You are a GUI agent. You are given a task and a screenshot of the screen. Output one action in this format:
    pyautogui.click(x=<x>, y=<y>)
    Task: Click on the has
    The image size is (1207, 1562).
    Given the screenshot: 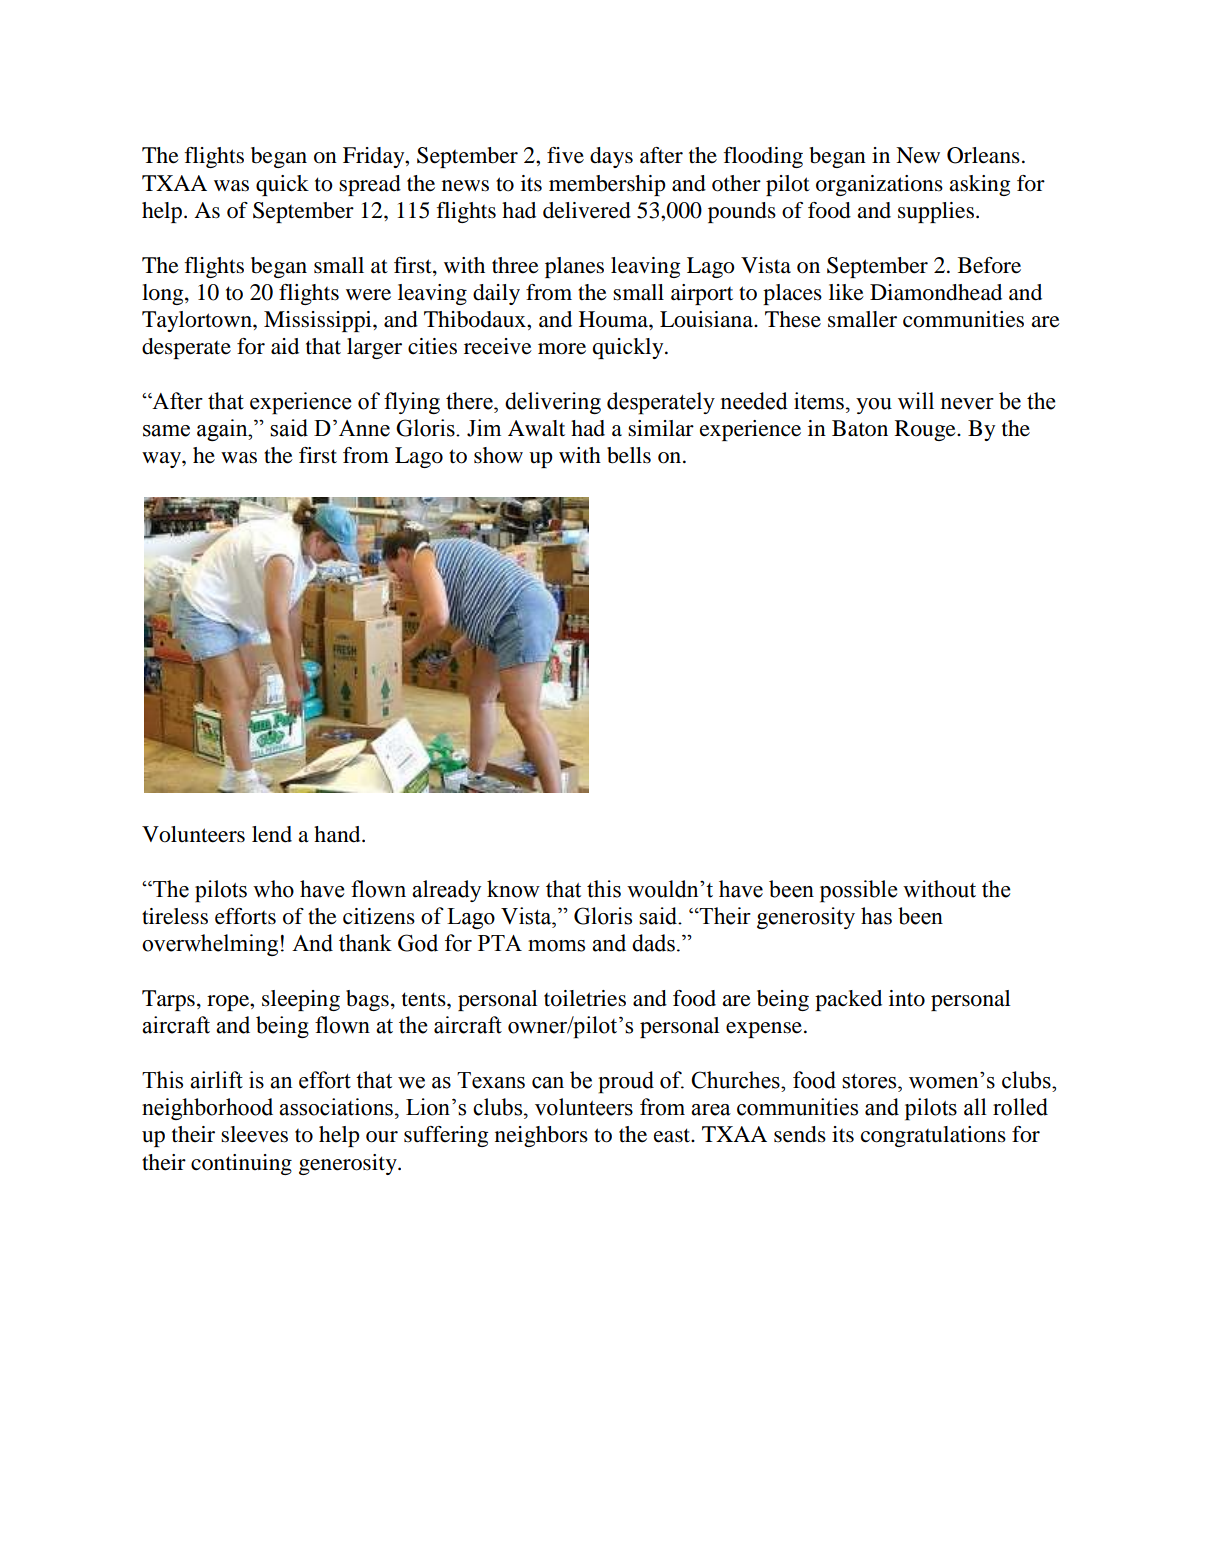 What is the action you would take?
    pyautogui.click(x=876, y=916)
